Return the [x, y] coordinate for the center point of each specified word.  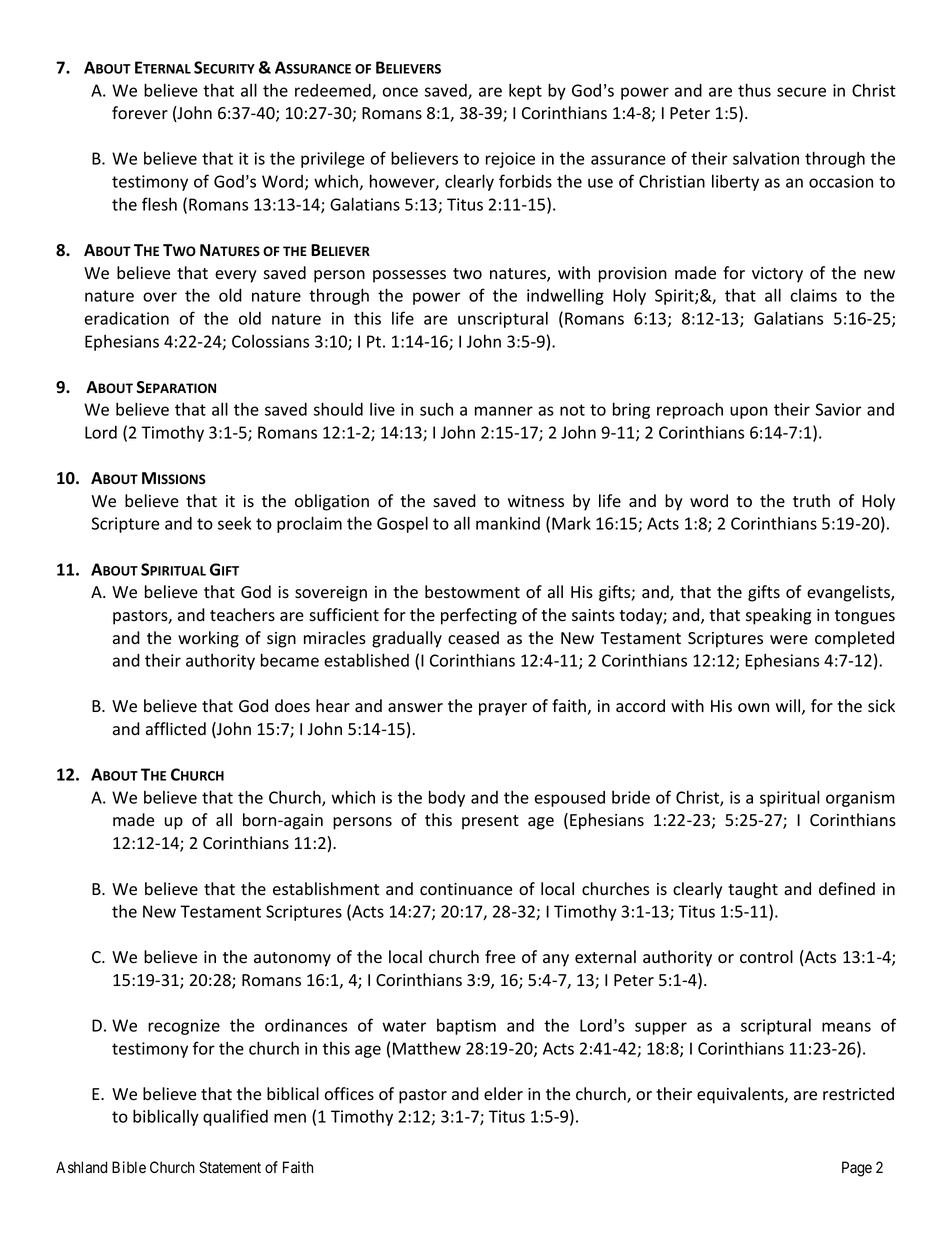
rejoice [510, 160]
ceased [473, 638]
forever [140, 113]
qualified [235, 1117]
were [789, 640]
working [208, 639]
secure [801, 92]
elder [503, 1094]
